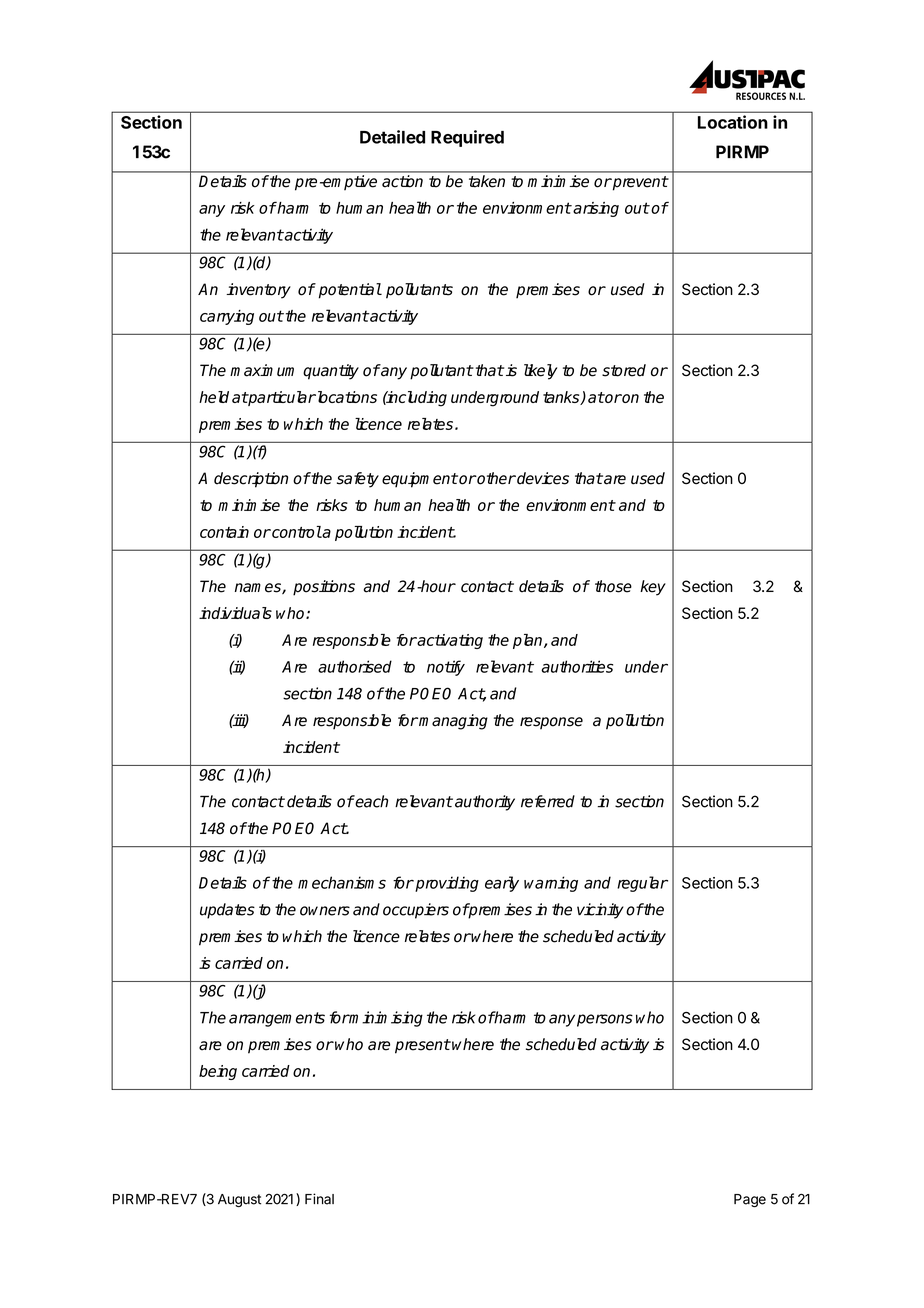 This screenshot has height=1308, width=924. Describe the element at coordinates (624, 370) in the screenshot. I see `stored` at that location.
